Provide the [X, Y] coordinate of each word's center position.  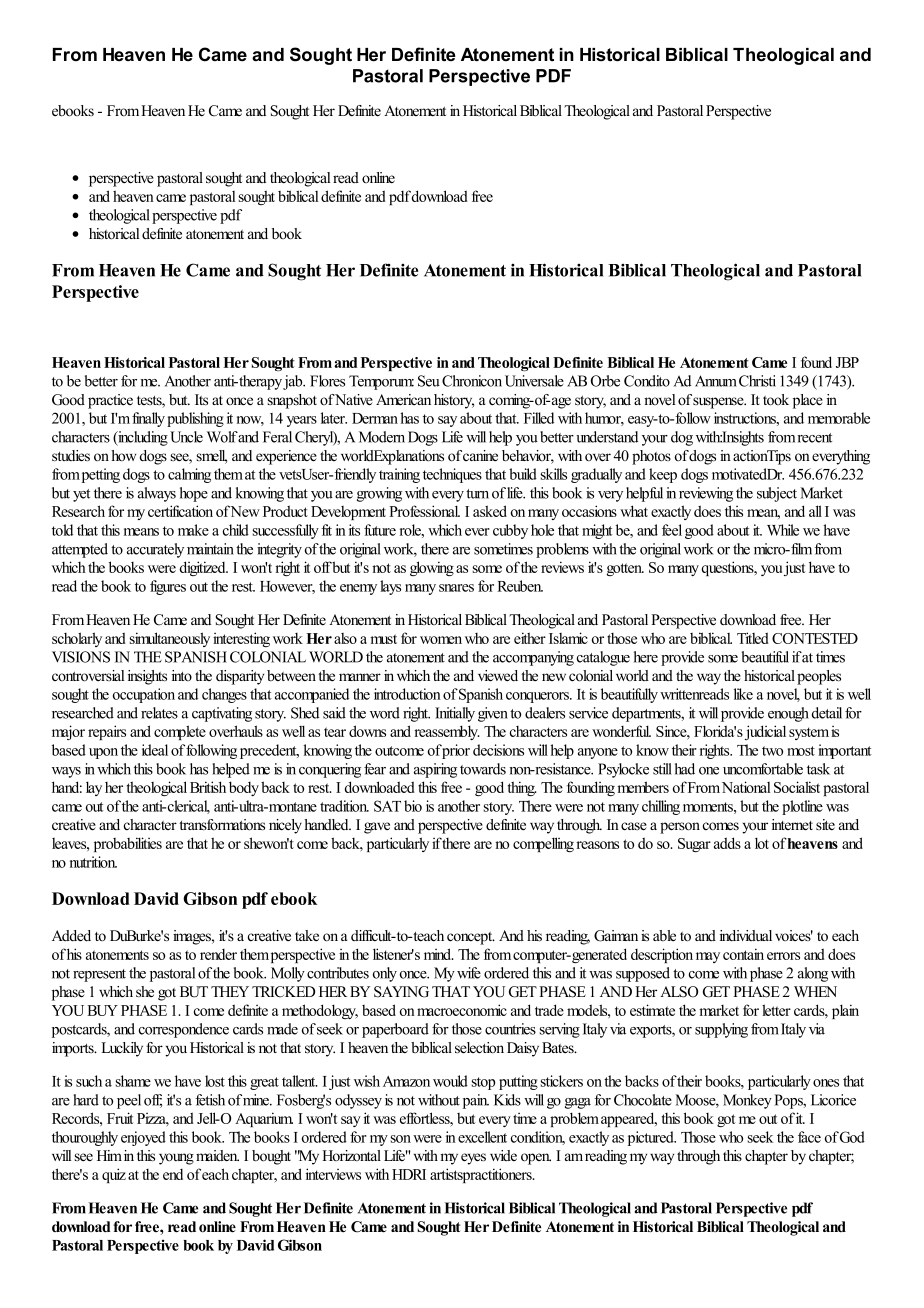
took [776, 400]
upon [103, 753]
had [685, 769]
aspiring [435, 770]
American [403, 399]
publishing [195, 419]
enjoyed [143, 1138]
